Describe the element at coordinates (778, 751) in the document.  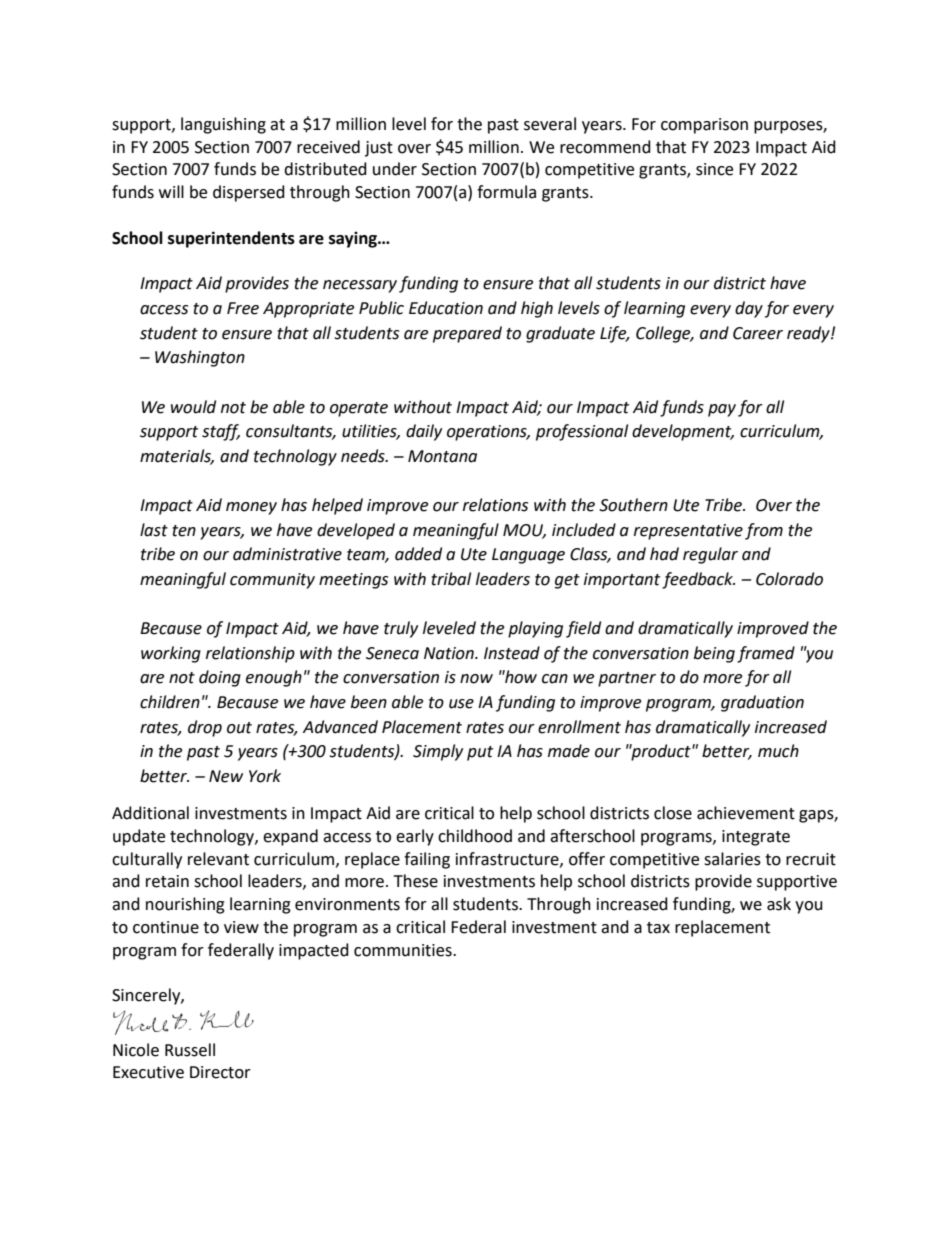
I see `much` at that location.
